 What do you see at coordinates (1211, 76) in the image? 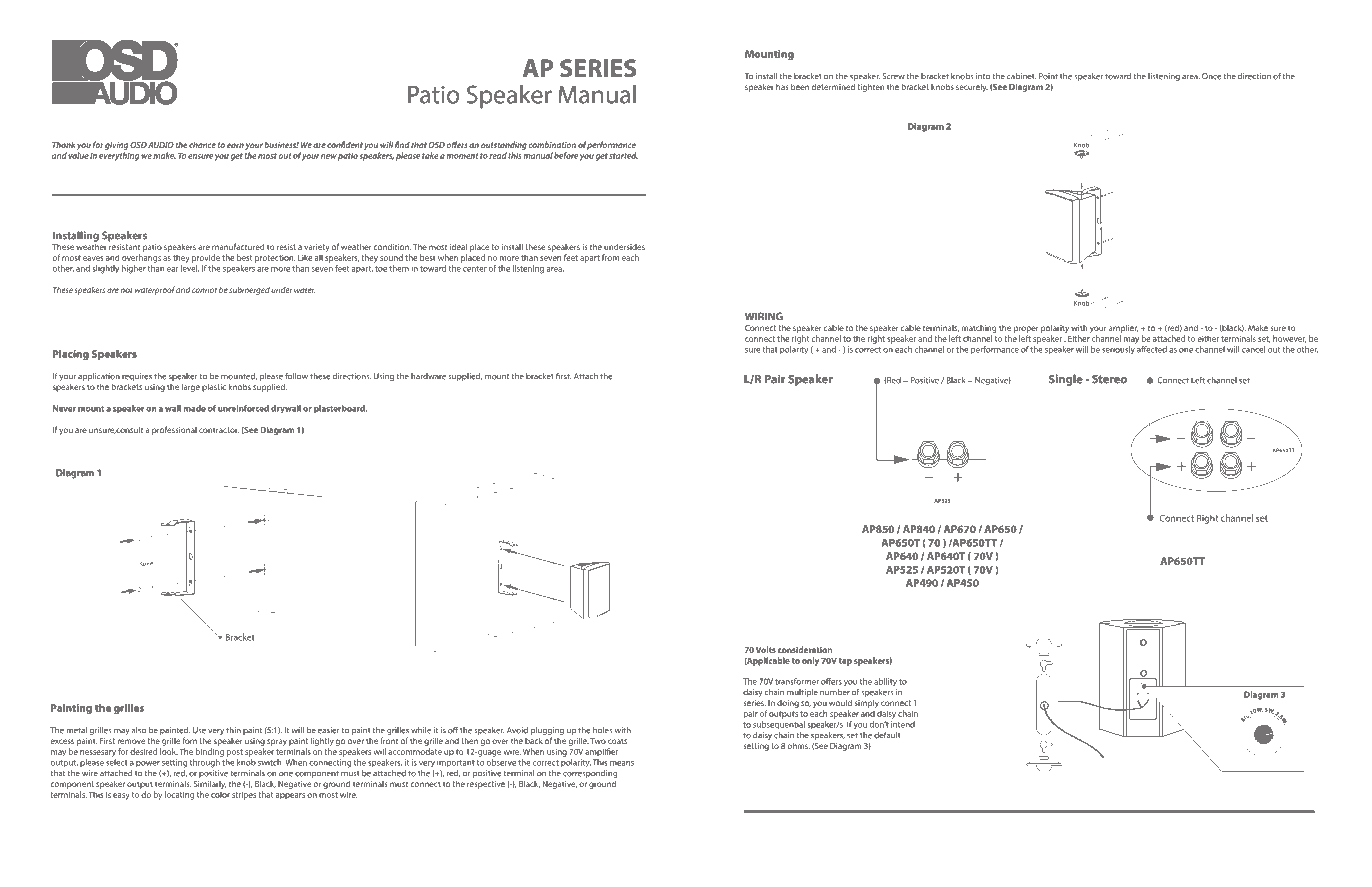
I see `Once` at bounding box center [1211, 76].
